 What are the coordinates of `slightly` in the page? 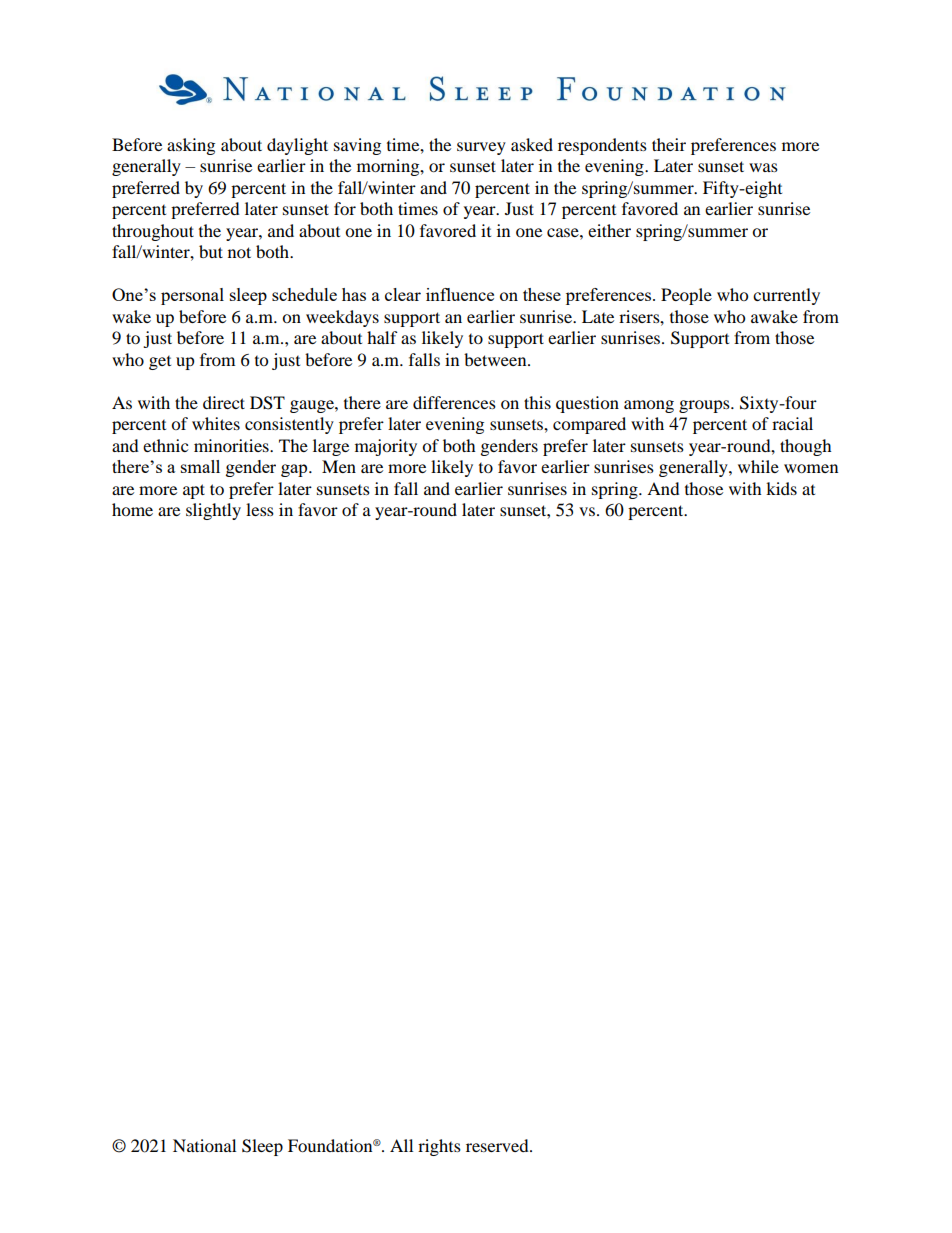 It's located at (213, 511).
